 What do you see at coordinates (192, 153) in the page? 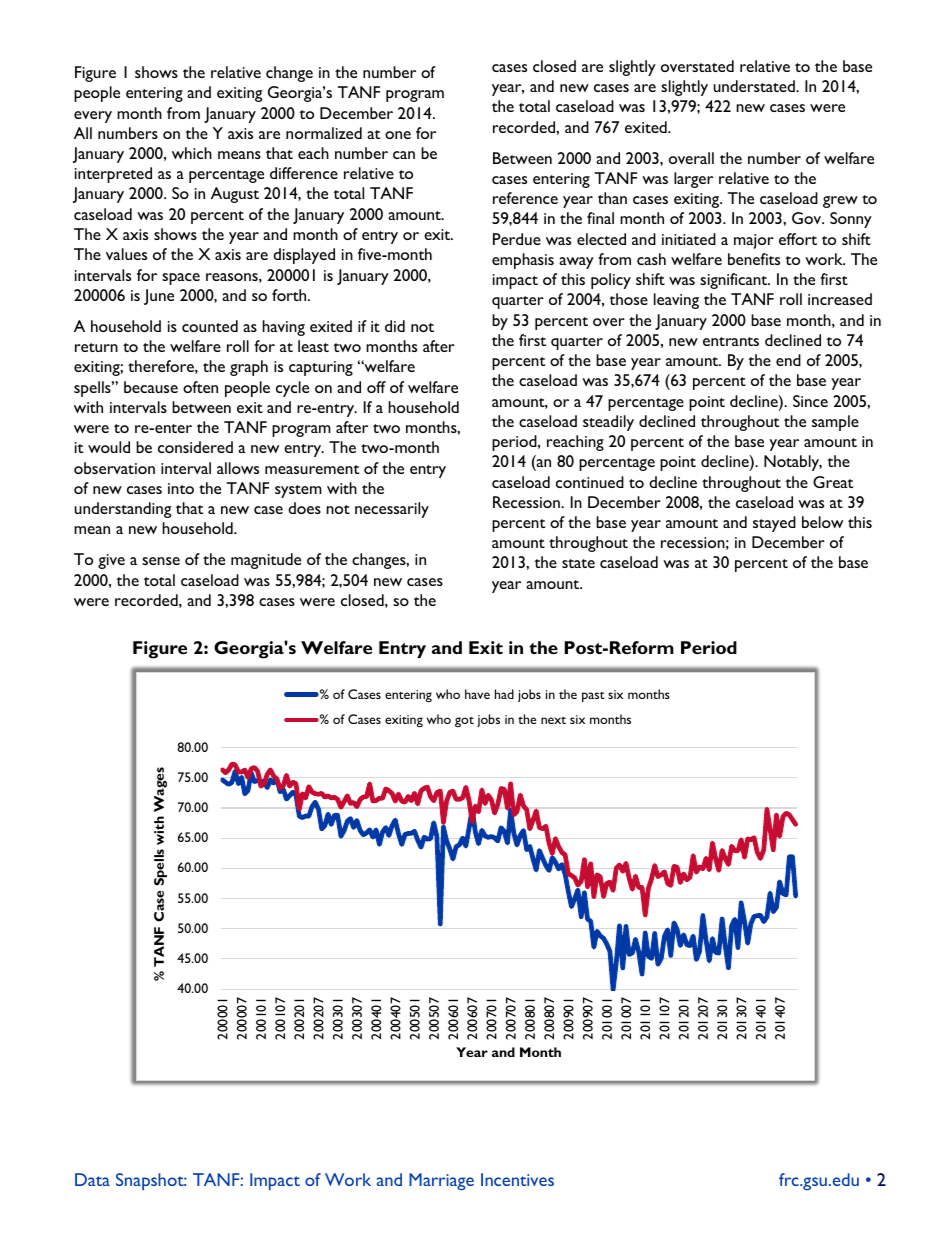
I see `which` at bounding box center [192, 153].
